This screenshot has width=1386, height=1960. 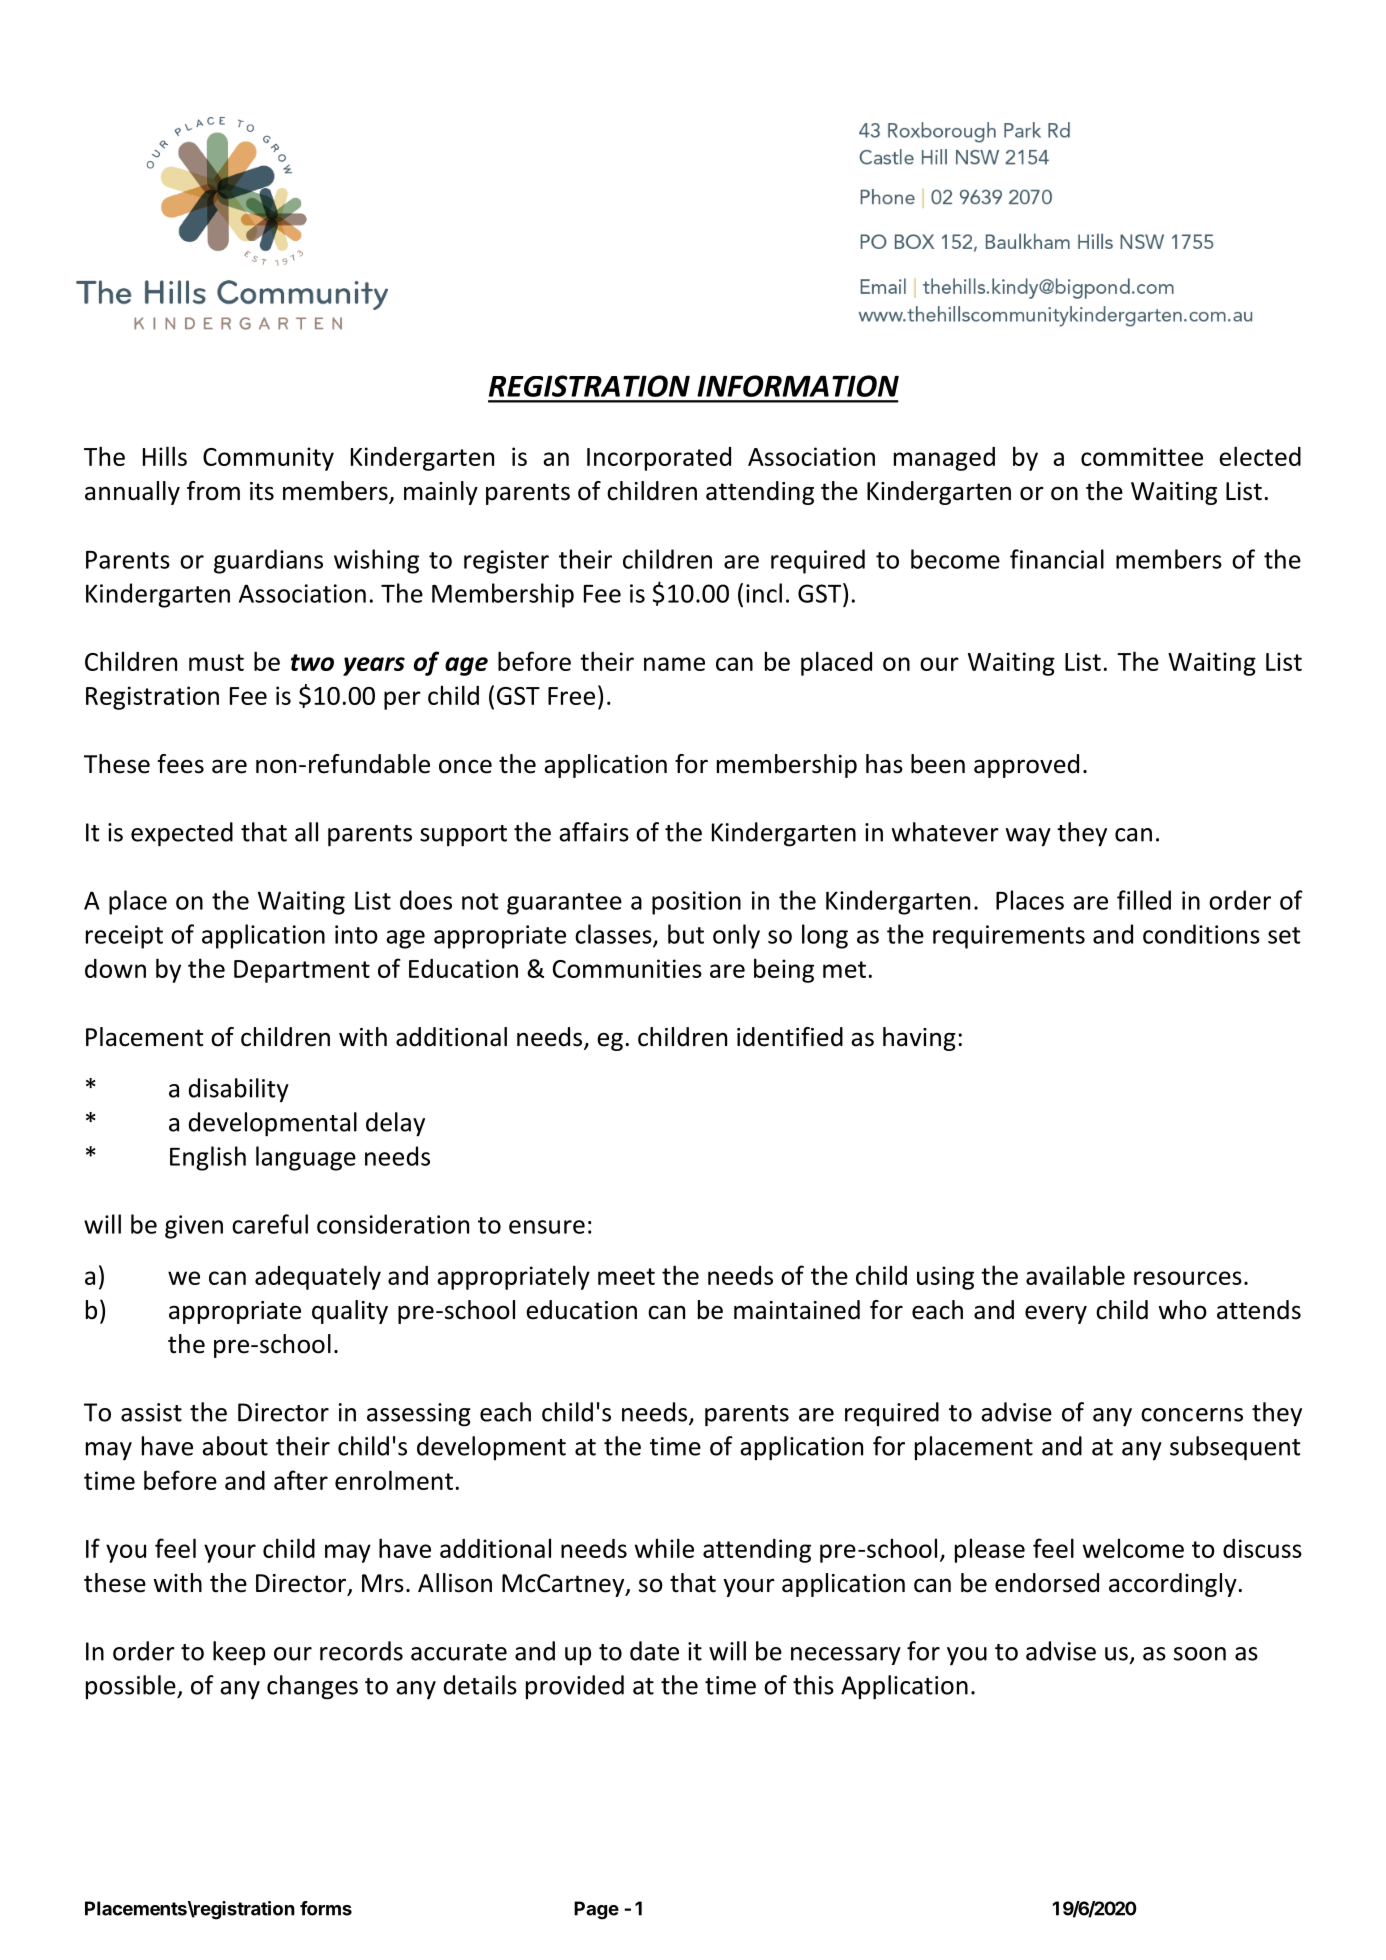 What do you see at coordinates (302, 971) in the screenshot?
I see `Department` at bounding box center [302, 971].
